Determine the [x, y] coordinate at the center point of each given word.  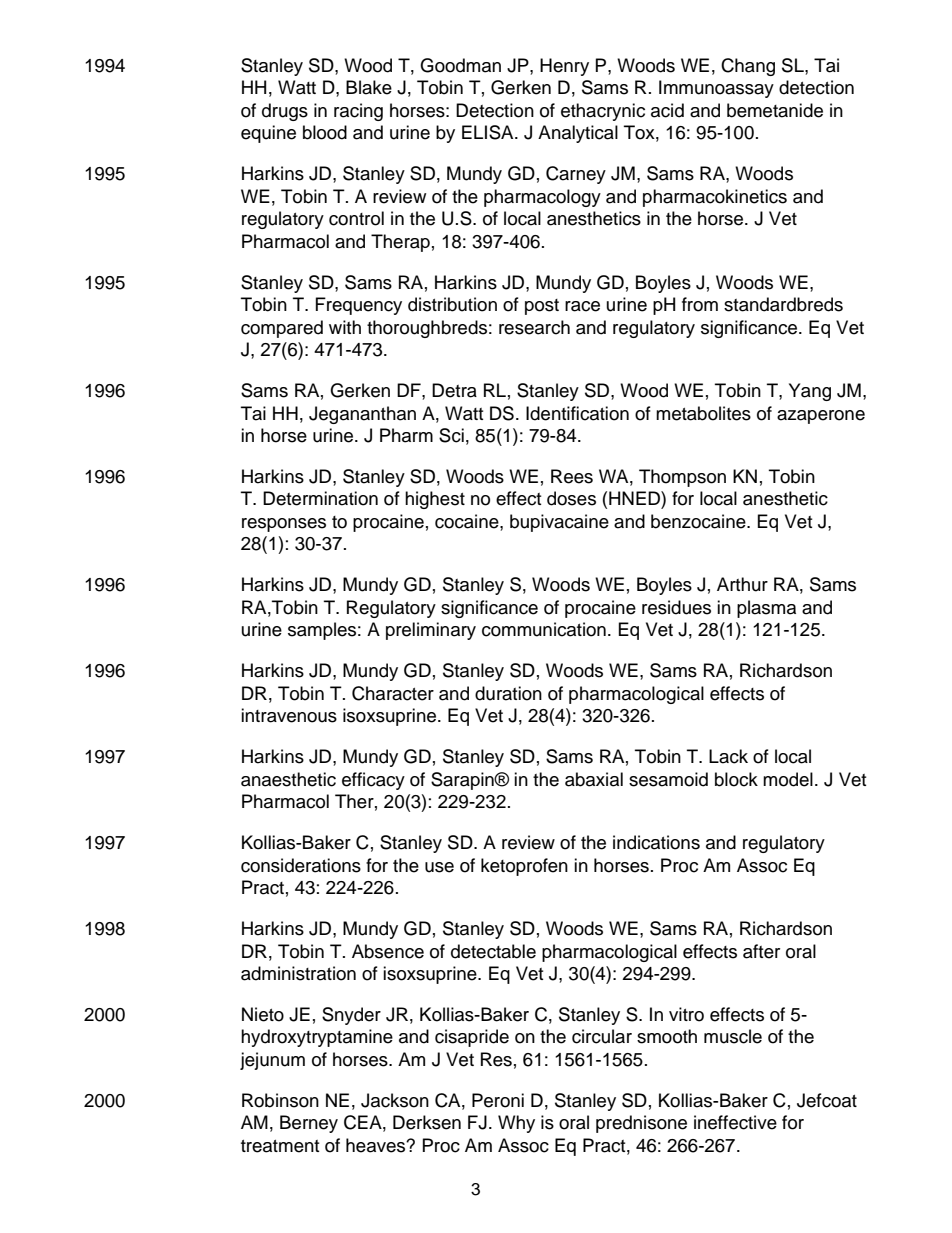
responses [284, 525]
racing [358, 112]
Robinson [280, 1100]
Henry [564, 67]
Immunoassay [716, 89]
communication [544, 629]
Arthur [742, 584]
